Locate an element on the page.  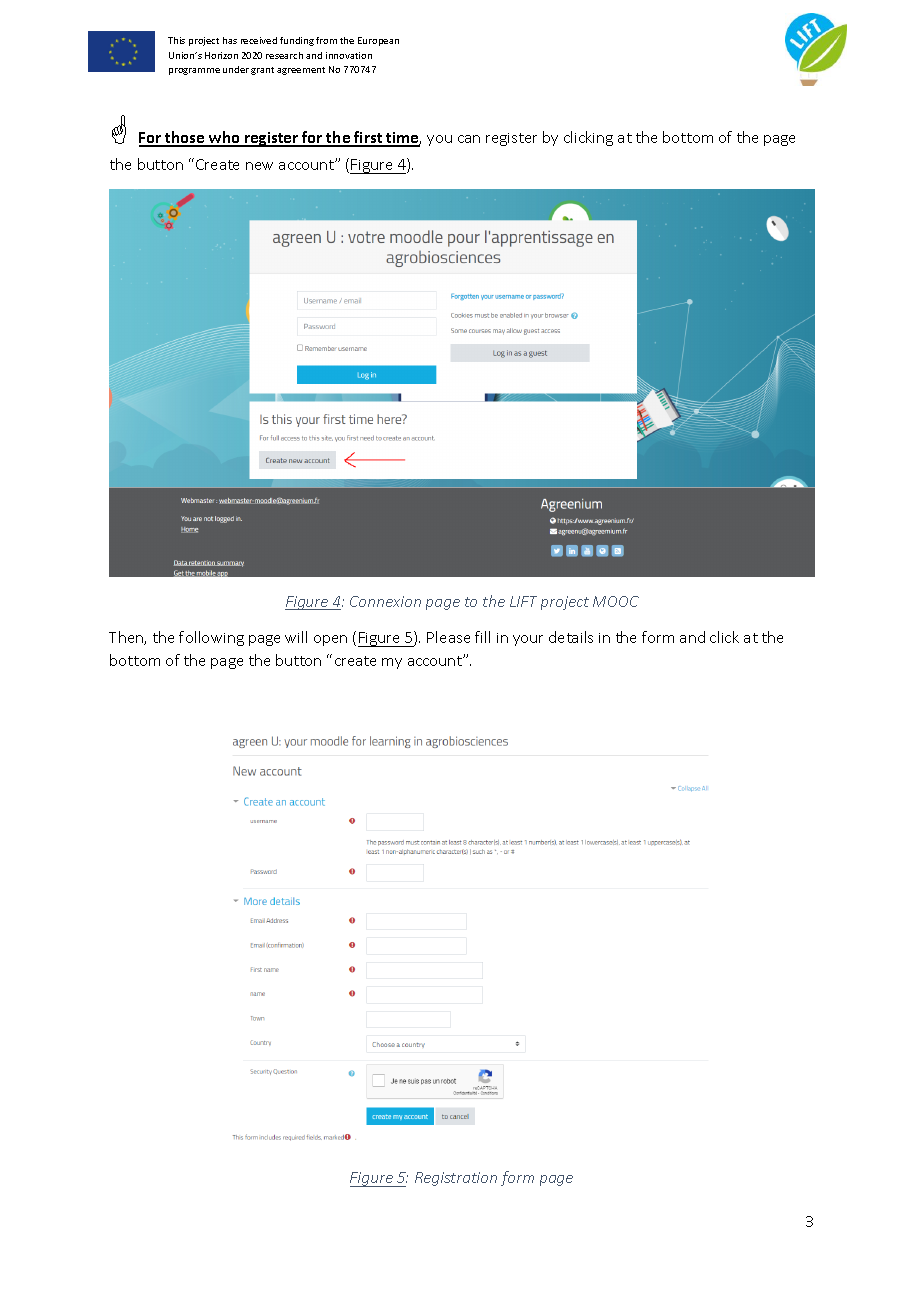
fill is located at coordinates (482, 637).
